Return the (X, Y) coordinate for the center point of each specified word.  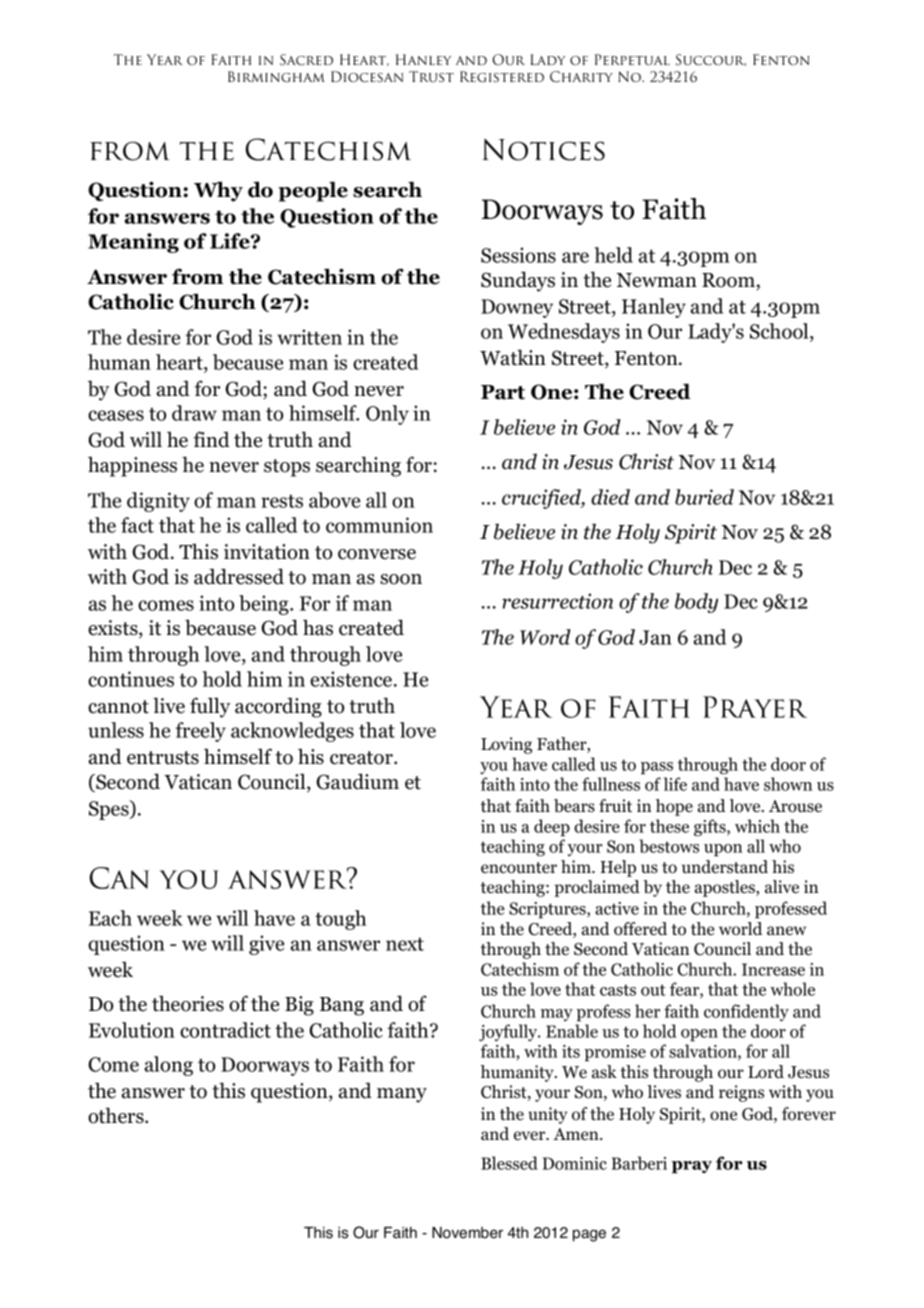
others (117, 1115)
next (405, 944)
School (780, 331)
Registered (502, 76)
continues (131, 679)
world (740, 929)
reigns (741, 1093)
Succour (711, 60)
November (467, 1233)
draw (194, 413)
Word (545, 637)
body (696, 603)
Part (503, 392)
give (266, 945)
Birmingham (276, 76)
